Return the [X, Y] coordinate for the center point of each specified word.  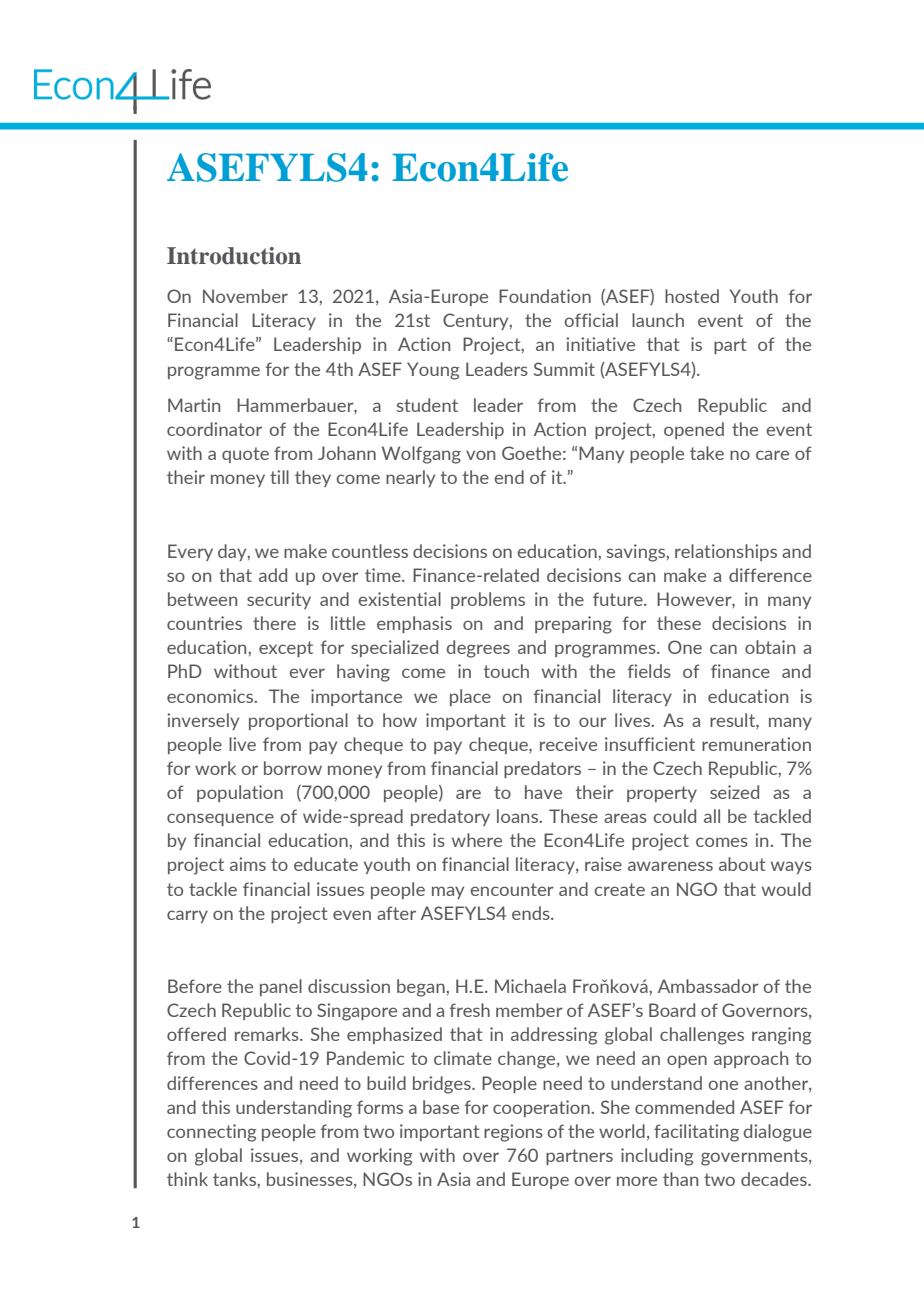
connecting [211, 1133]
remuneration [756, 744]
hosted [692, 296]
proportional [298, 721]
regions [513, 1133]
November [245, 296]
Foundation [545, 296]
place [470, 697]
